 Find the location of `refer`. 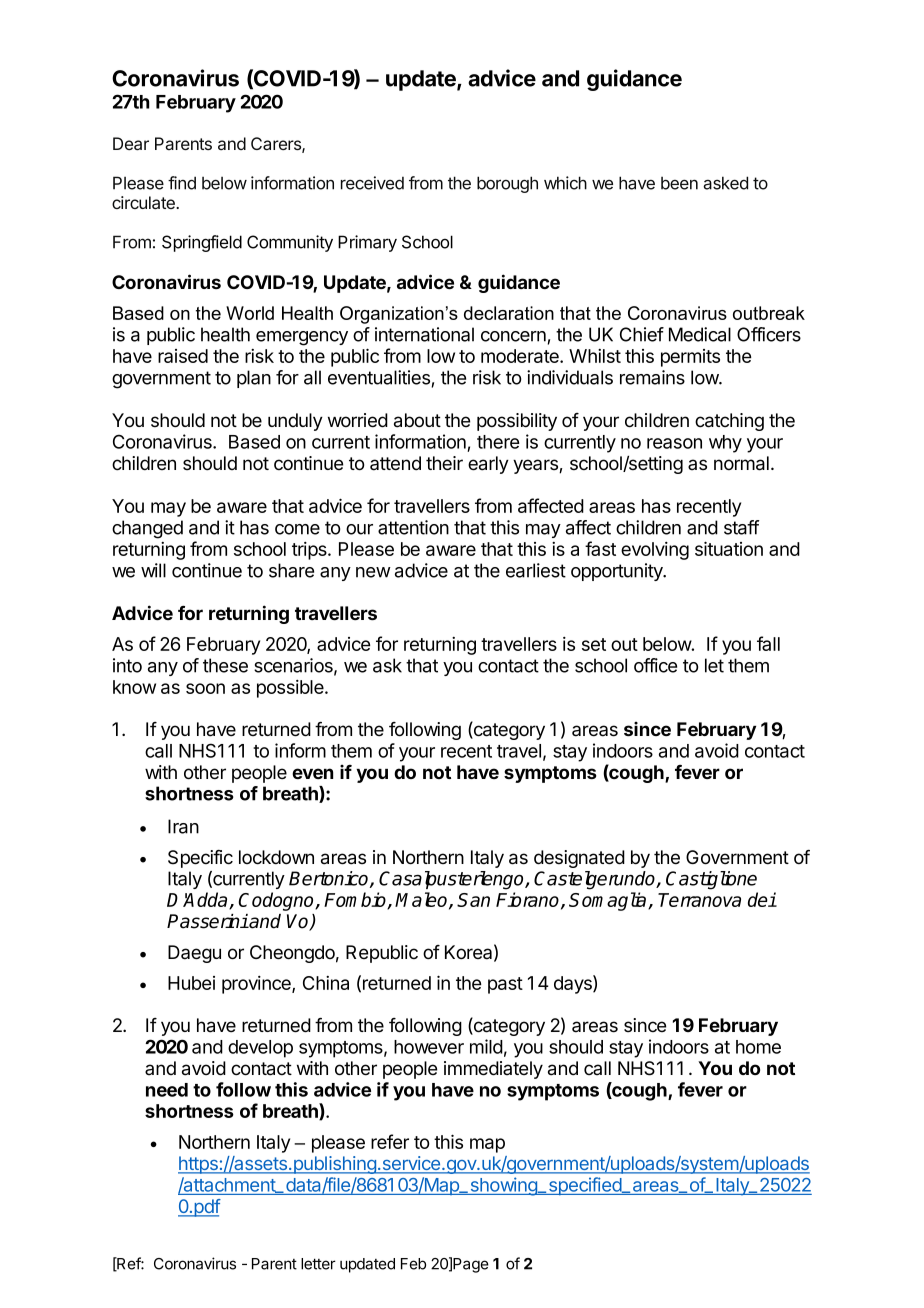

refer is located at coordinates (390, 1141).
